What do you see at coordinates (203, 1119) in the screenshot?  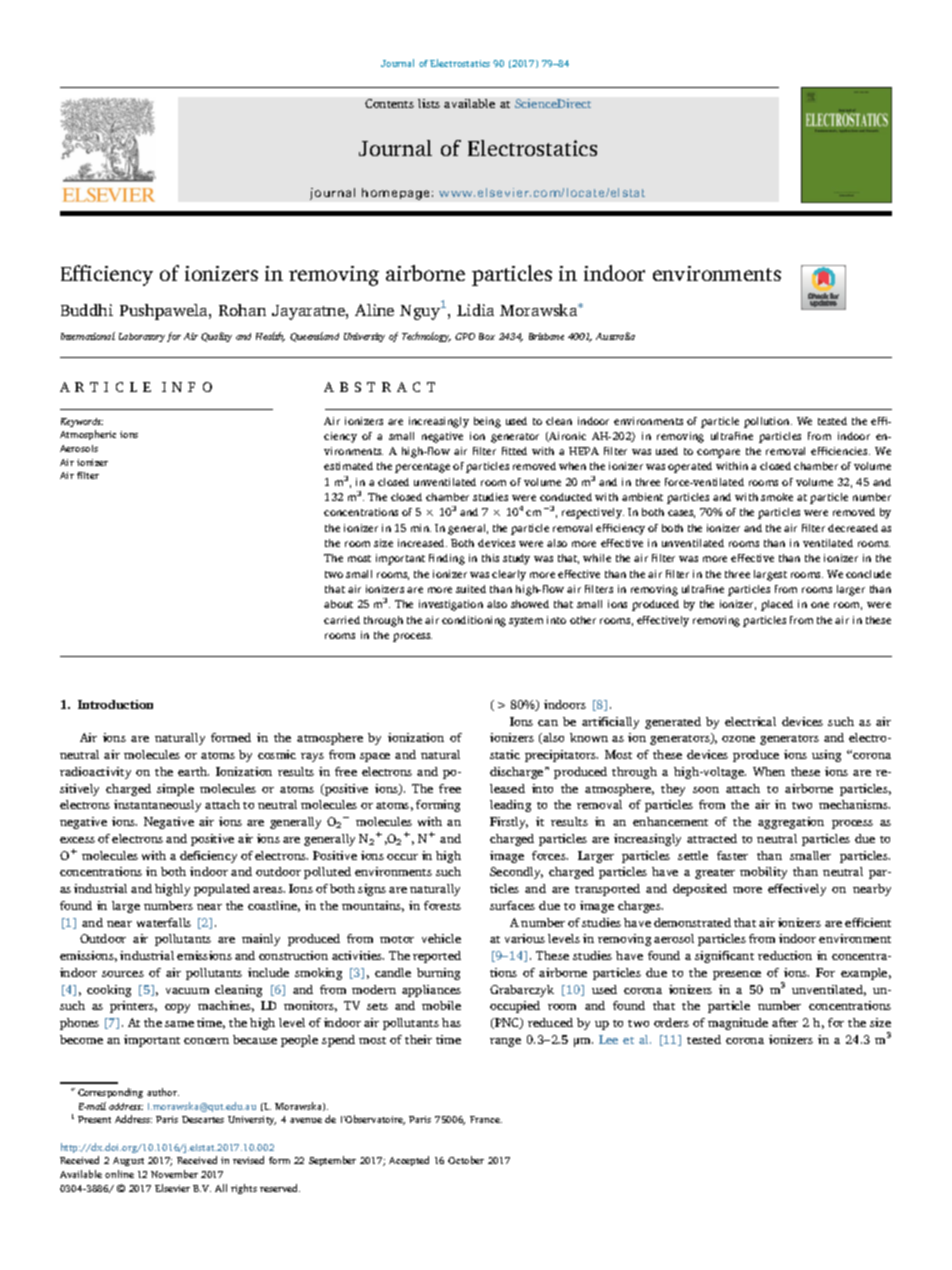 I see `Descartes` at bounding box center [203, 1119].
